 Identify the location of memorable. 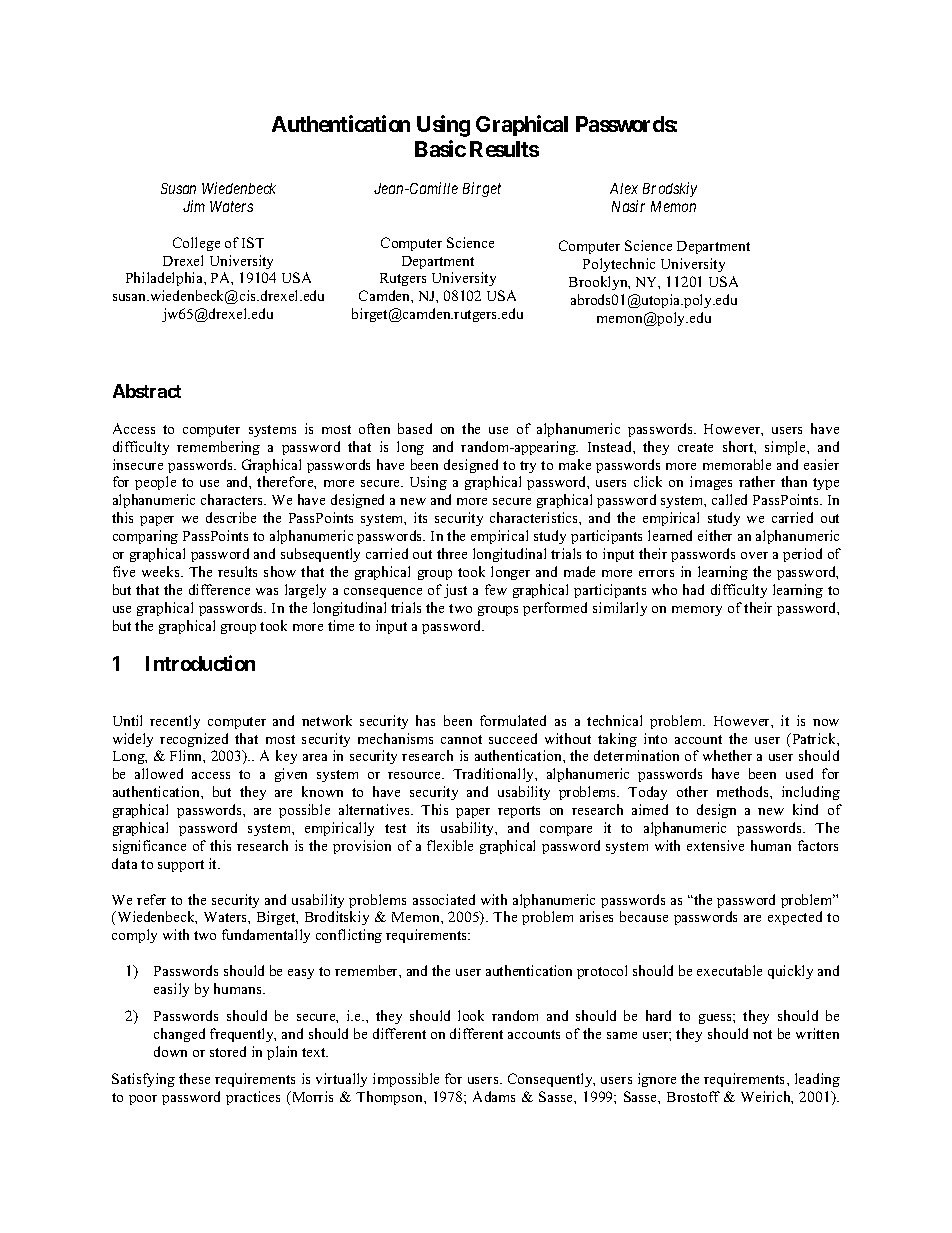
(737, 464).
